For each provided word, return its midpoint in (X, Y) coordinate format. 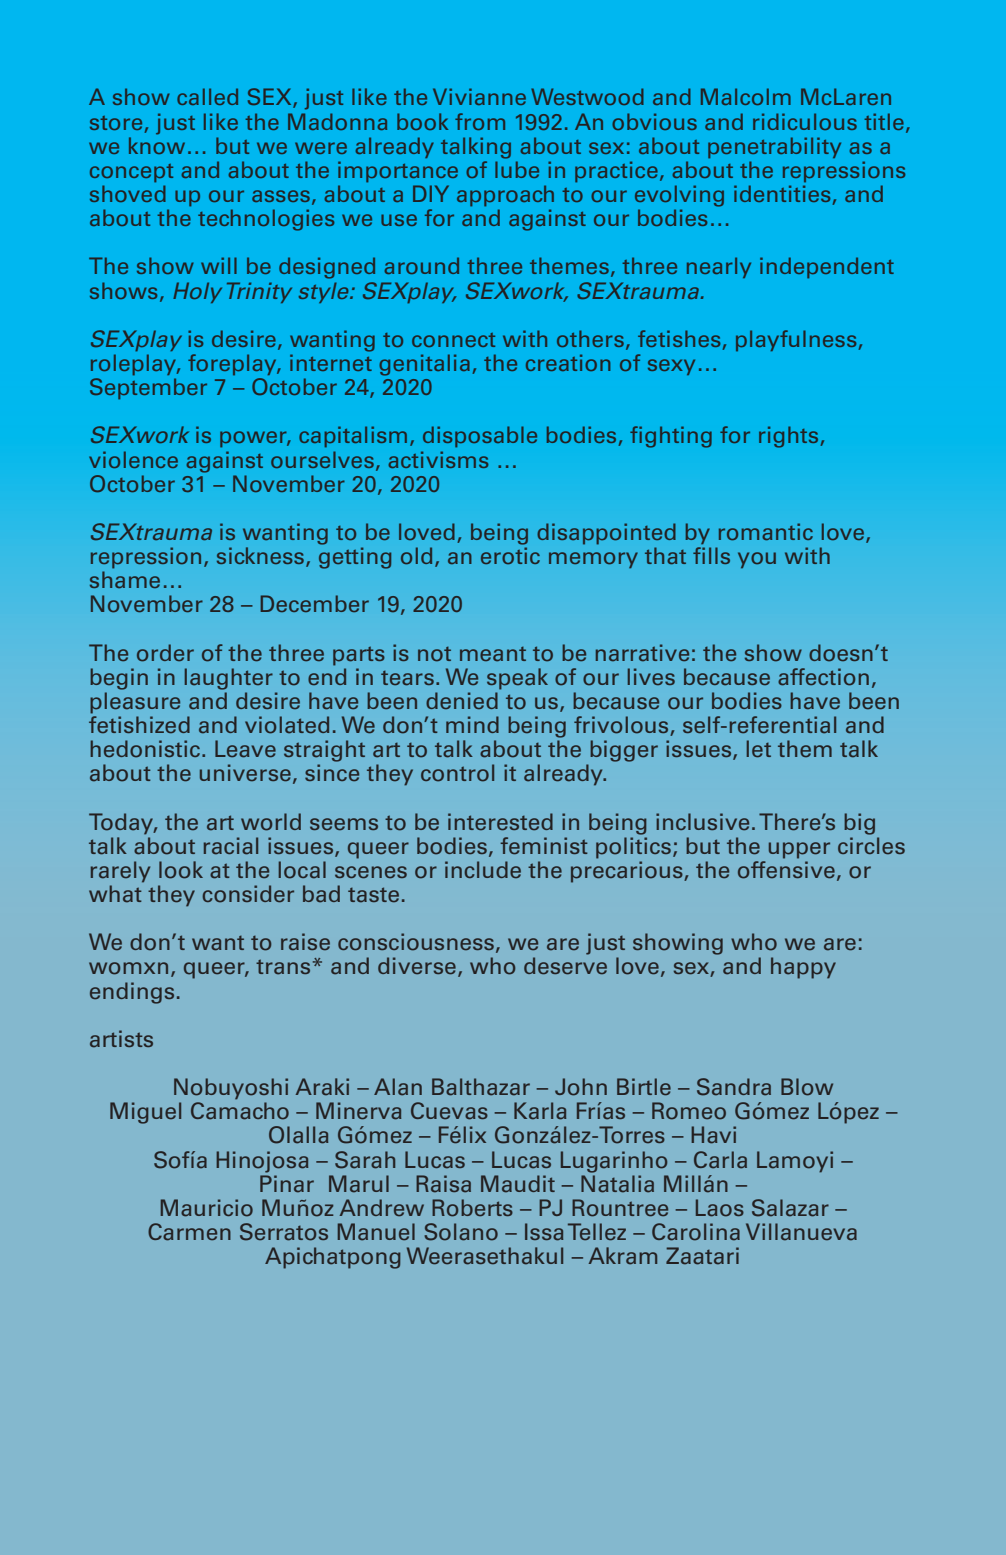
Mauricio (207, 1208)
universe (245, 773)
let (759, 749)
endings (132, 993)
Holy (197, 292)
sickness (260, 555)
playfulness (796, 340)
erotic (510, 555)
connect (453, 340)
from (480, 121)
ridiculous (805, 121)
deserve (565, 966)
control (457, 773)
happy (803, 968)
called (207, 96)
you (757, 560)
